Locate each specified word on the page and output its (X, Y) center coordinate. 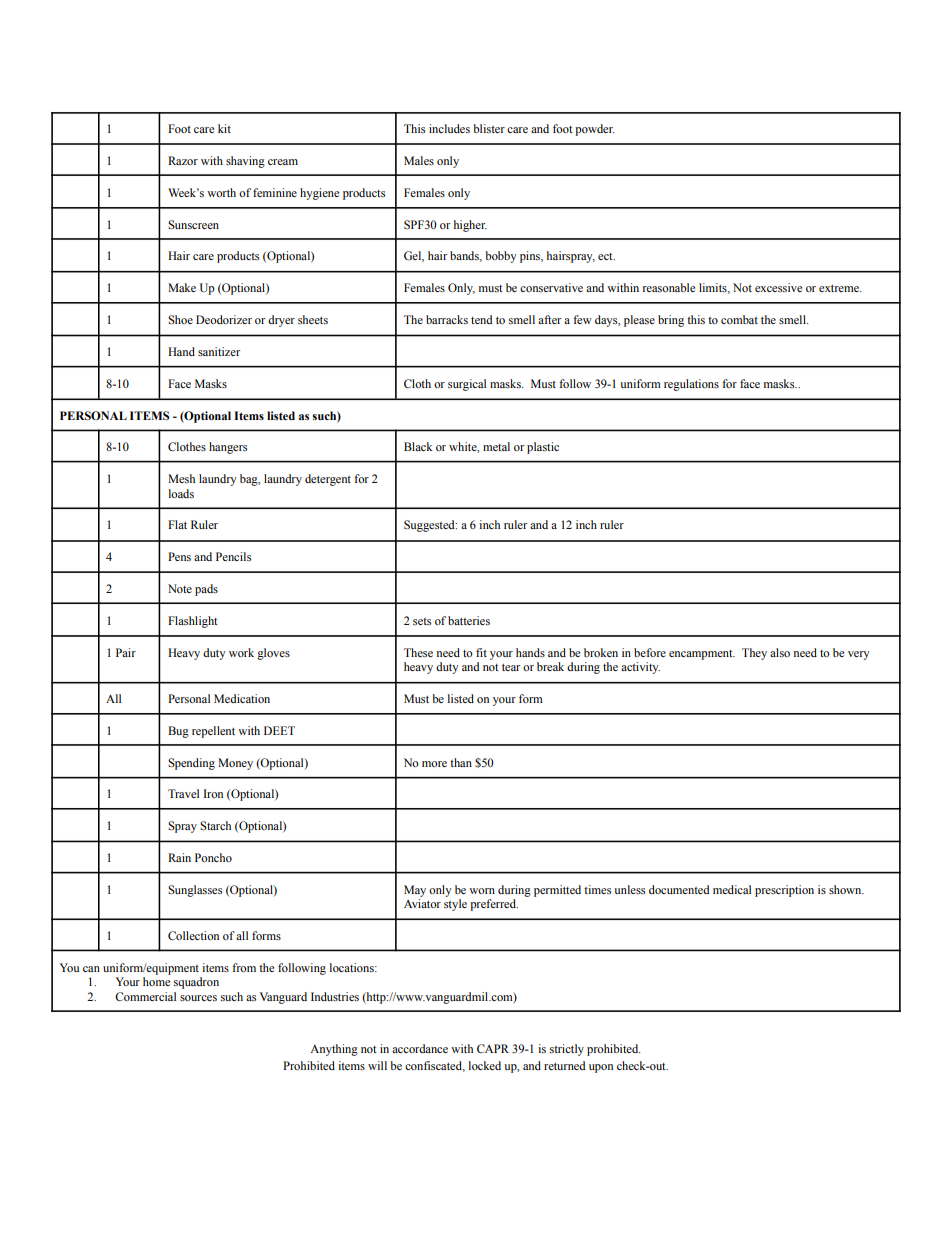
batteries (469, 620)
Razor (183, 160)
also (780, 652)
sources (198, 998)
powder (594, 130)
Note (180, 588)
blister (489, 128)
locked (484, 1065)
